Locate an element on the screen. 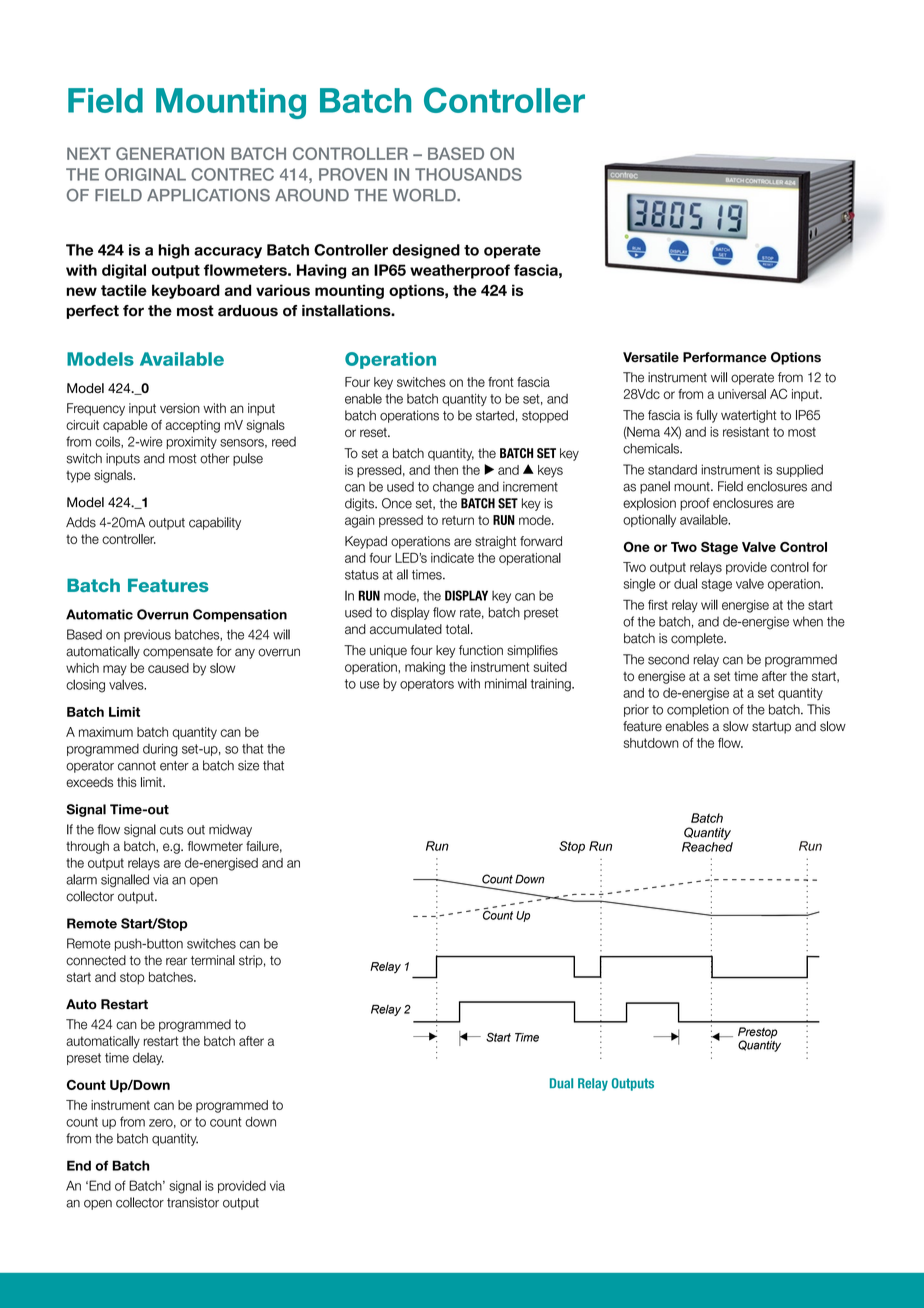  transistor is located at coordinates (193, 1202).
